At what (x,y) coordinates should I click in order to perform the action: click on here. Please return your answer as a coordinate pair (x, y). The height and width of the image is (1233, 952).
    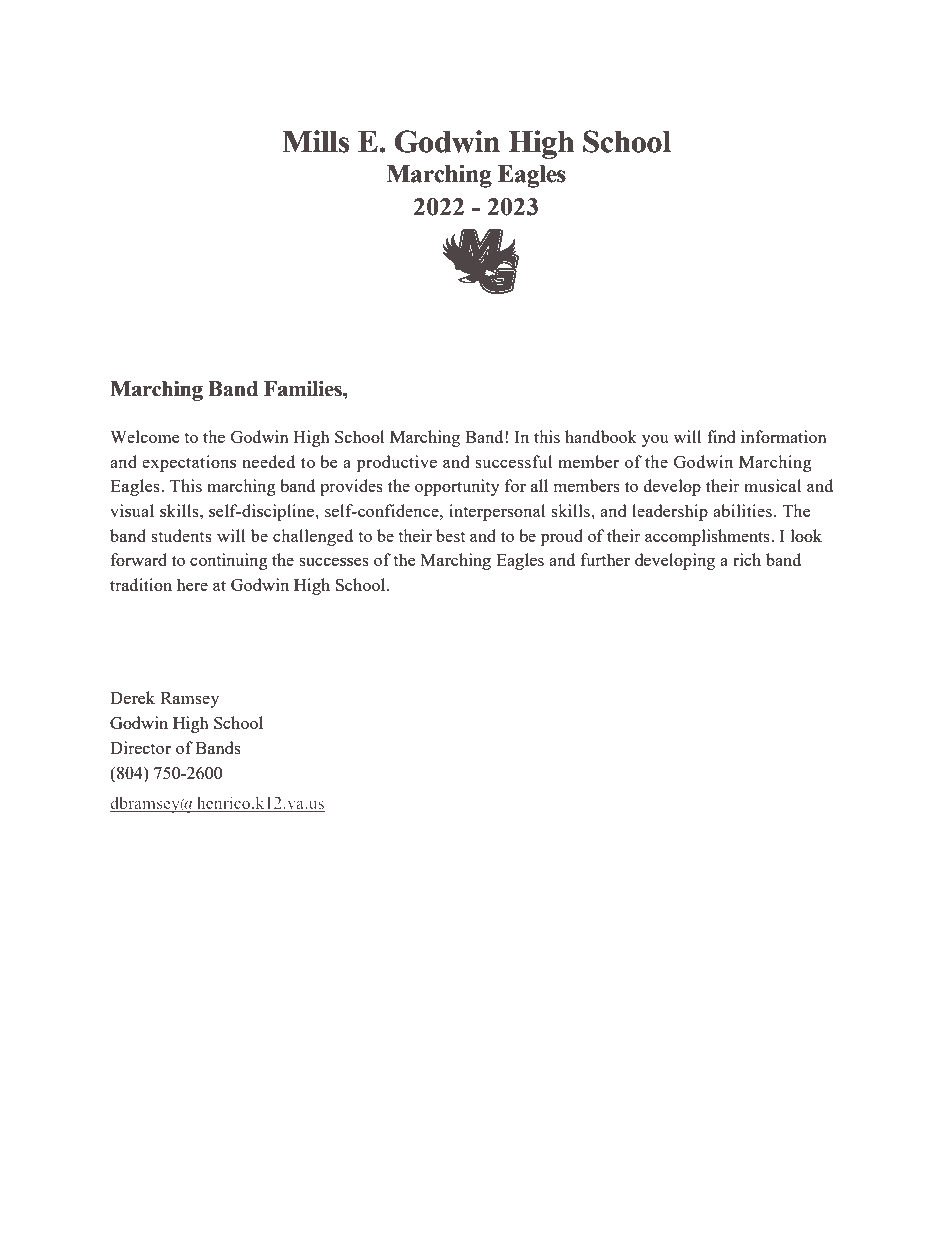
    Looking at the image, I should click on (192, 584).
